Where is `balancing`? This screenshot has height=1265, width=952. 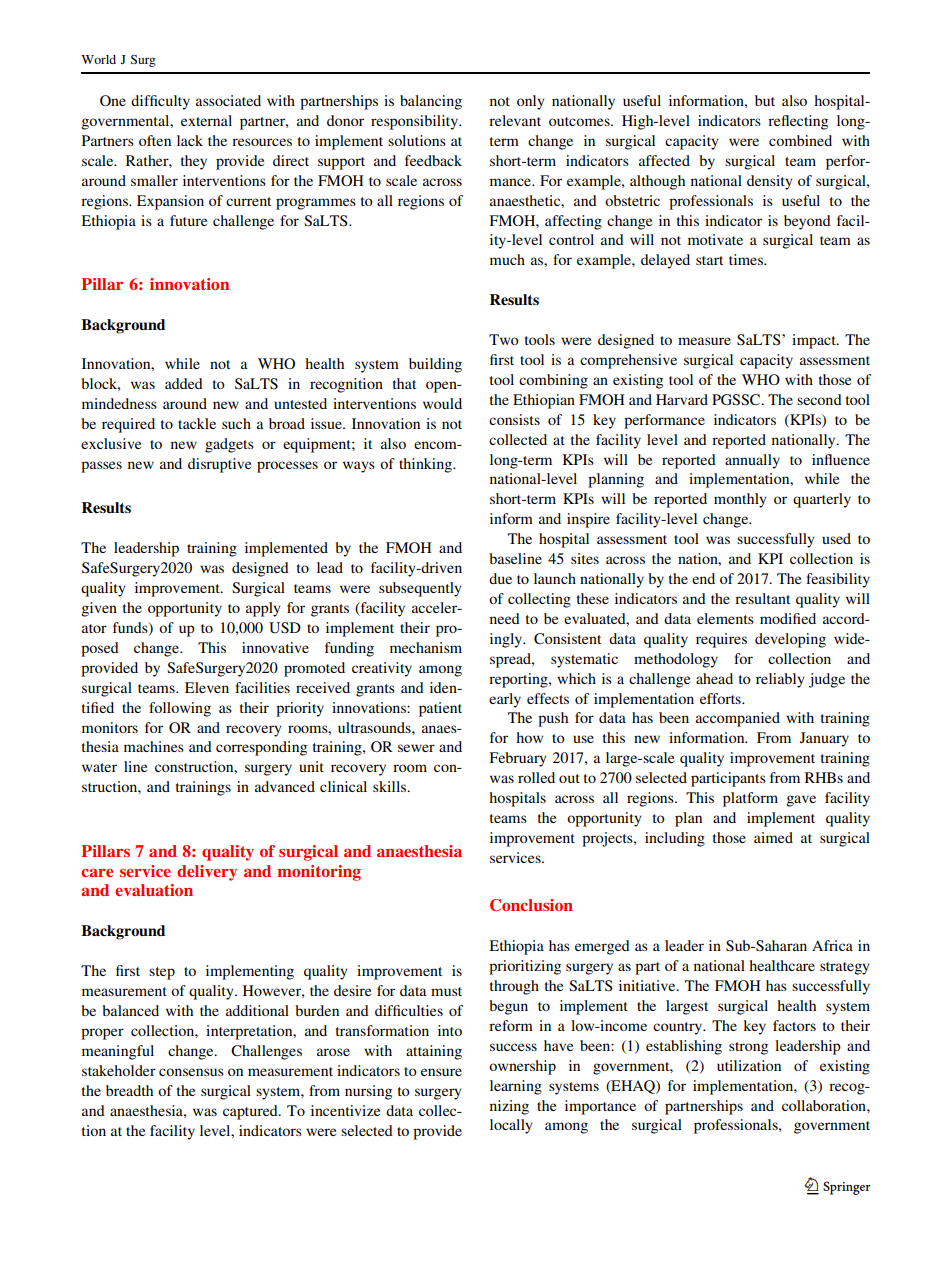
balancing is located at coordinates (431, 102).
